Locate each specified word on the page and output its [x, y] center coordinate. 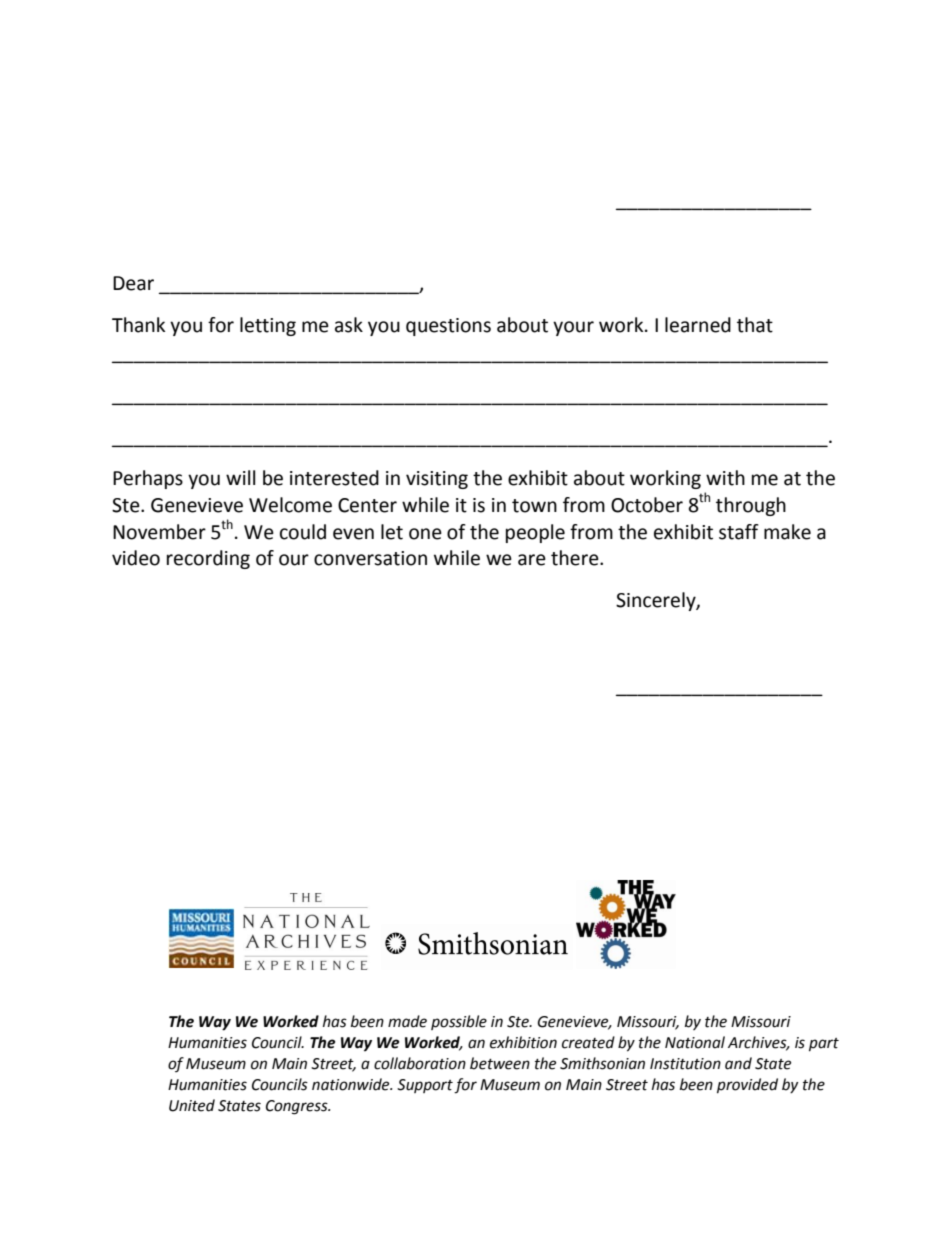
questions [448, 327]
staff [739, 532]
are [532, 560]
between [500, 1063]
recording [208, 559]
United [192, 1105]
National [695, 1042]
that [755, 325]
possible [459, 1022]
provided [747, 1086]
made [407, 1021]
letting [268, 326]
